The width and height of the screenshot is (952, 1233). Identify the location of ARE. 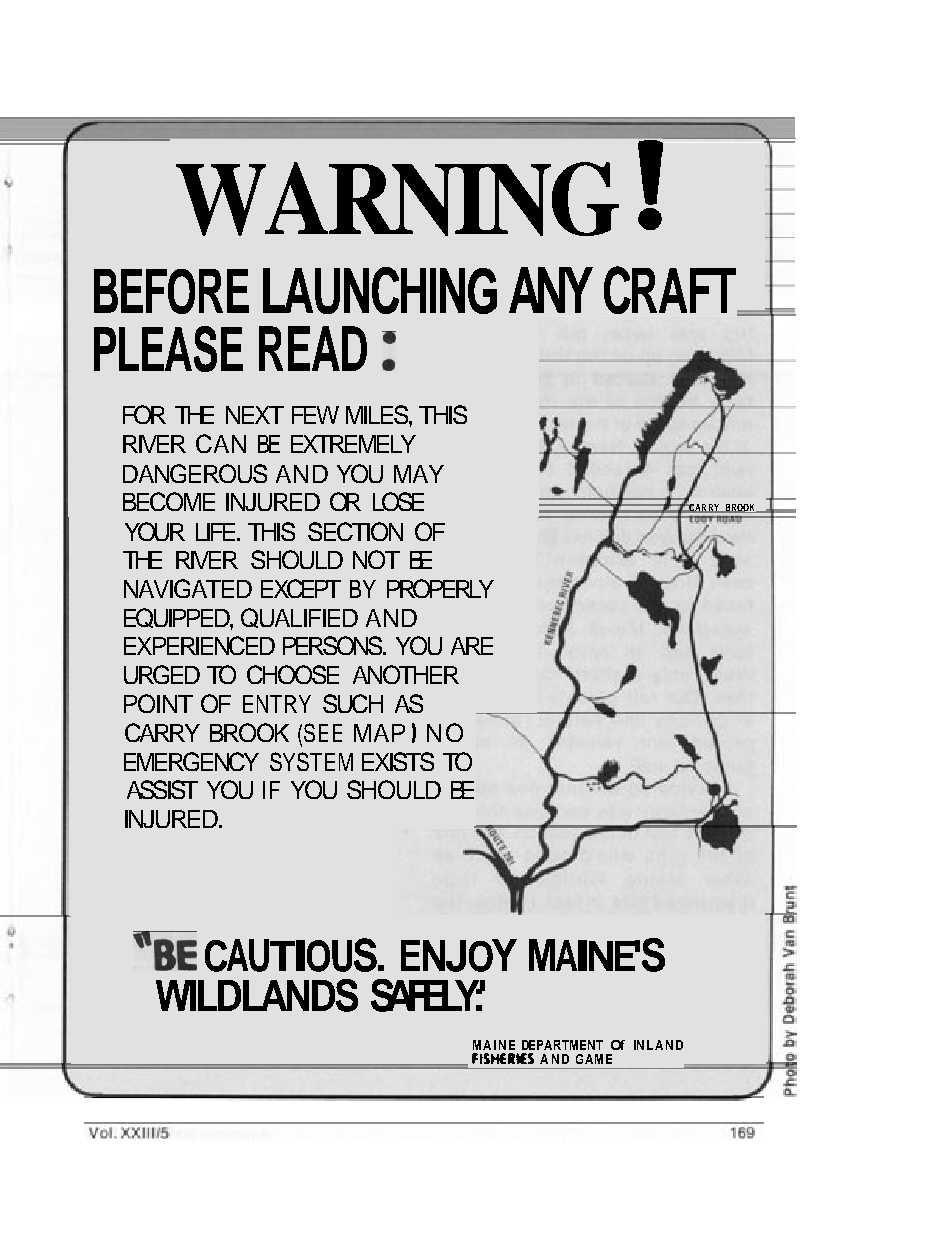
(472, 646).
